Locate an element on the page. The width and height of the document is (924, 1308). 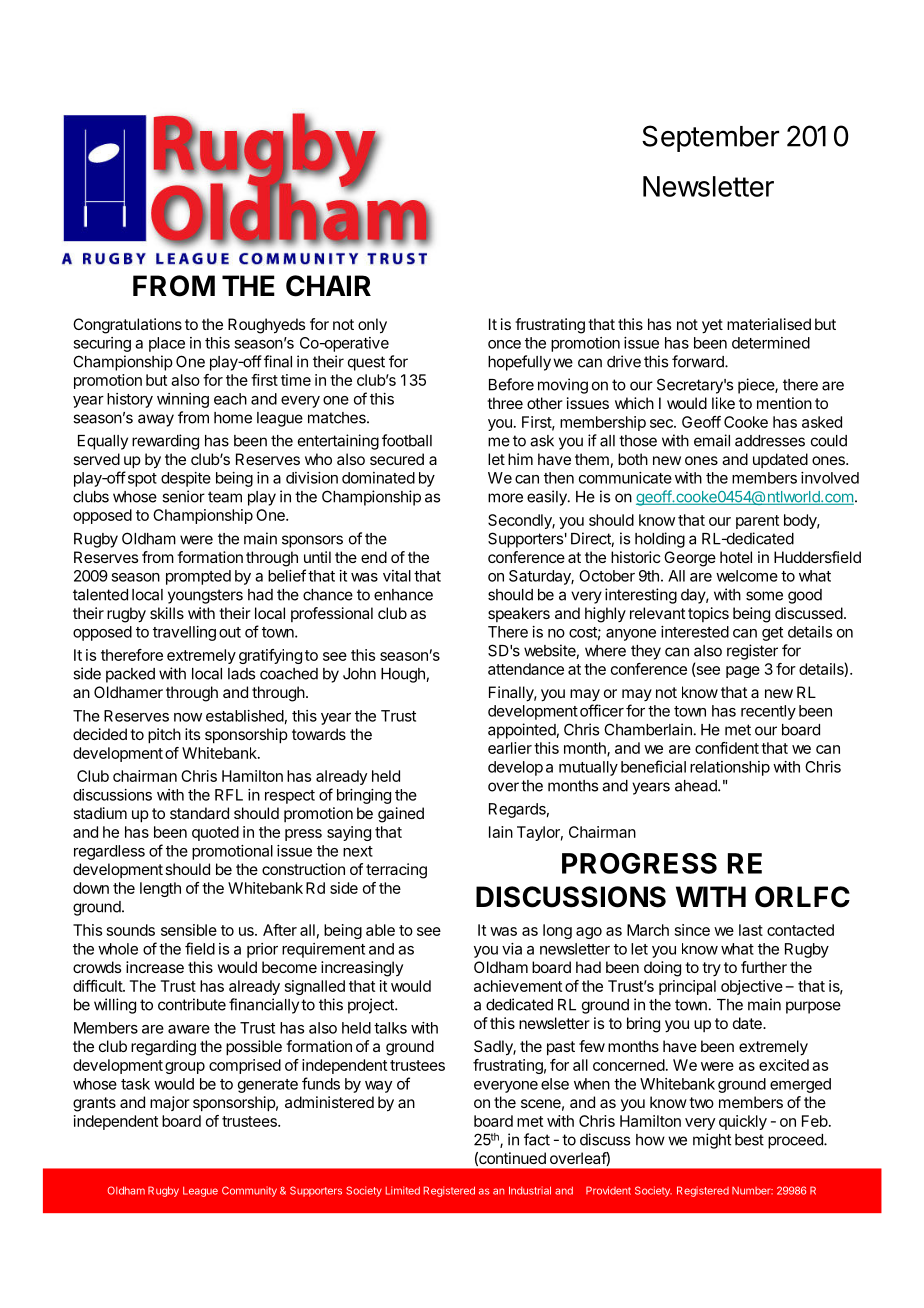
away is located at coordinates (156, 420).
